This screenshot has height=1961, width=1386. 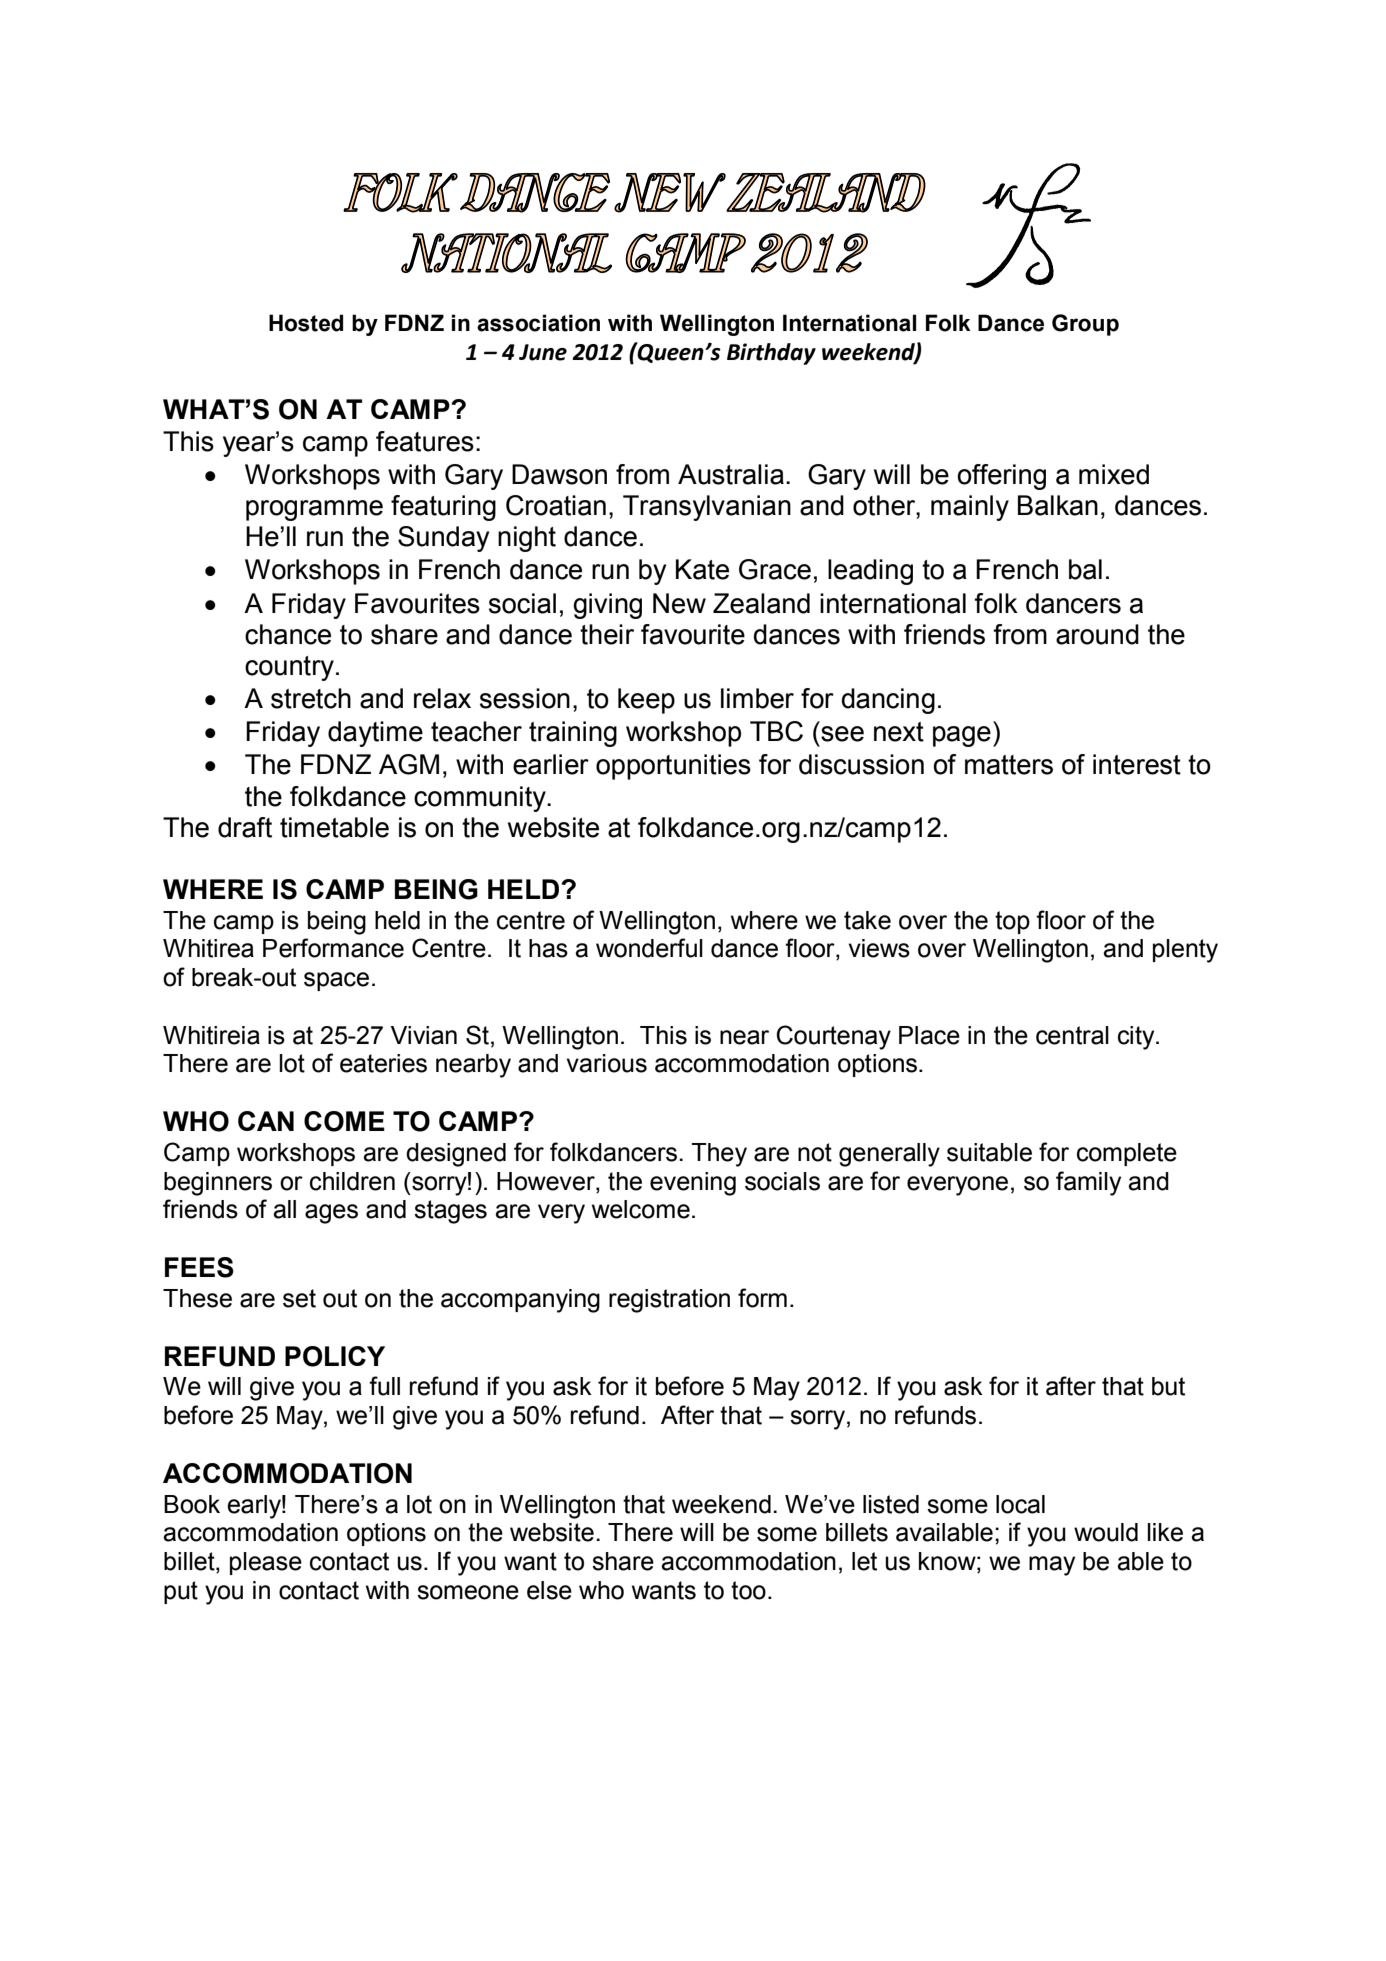 What do you see at coordinates (352, 1181) in the screenshot?
I see `children` at bounding box center [352, 1181].
